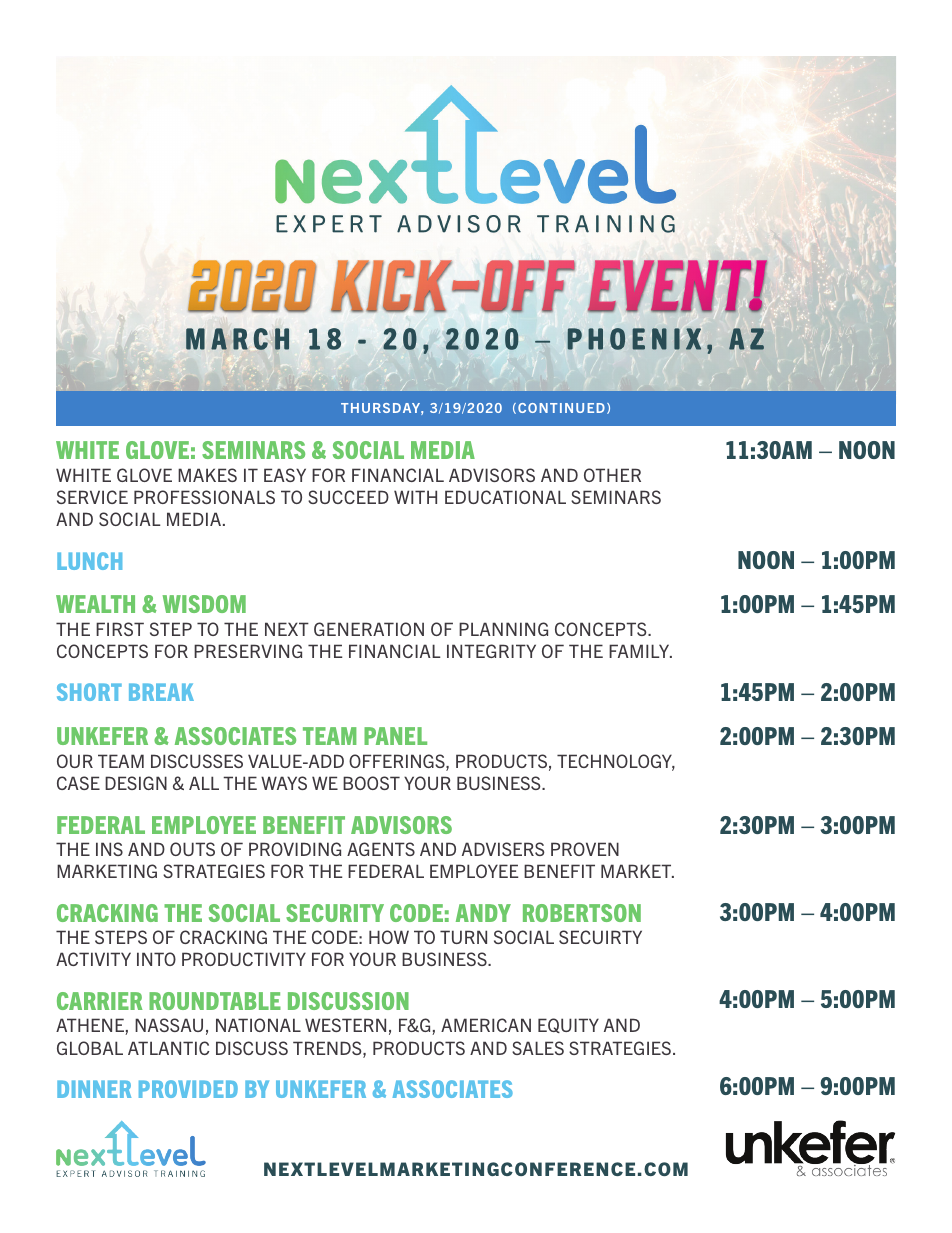  Describe the element at coordinates (169, 1048) in the image. I see `ATLANTIC` at that location.
